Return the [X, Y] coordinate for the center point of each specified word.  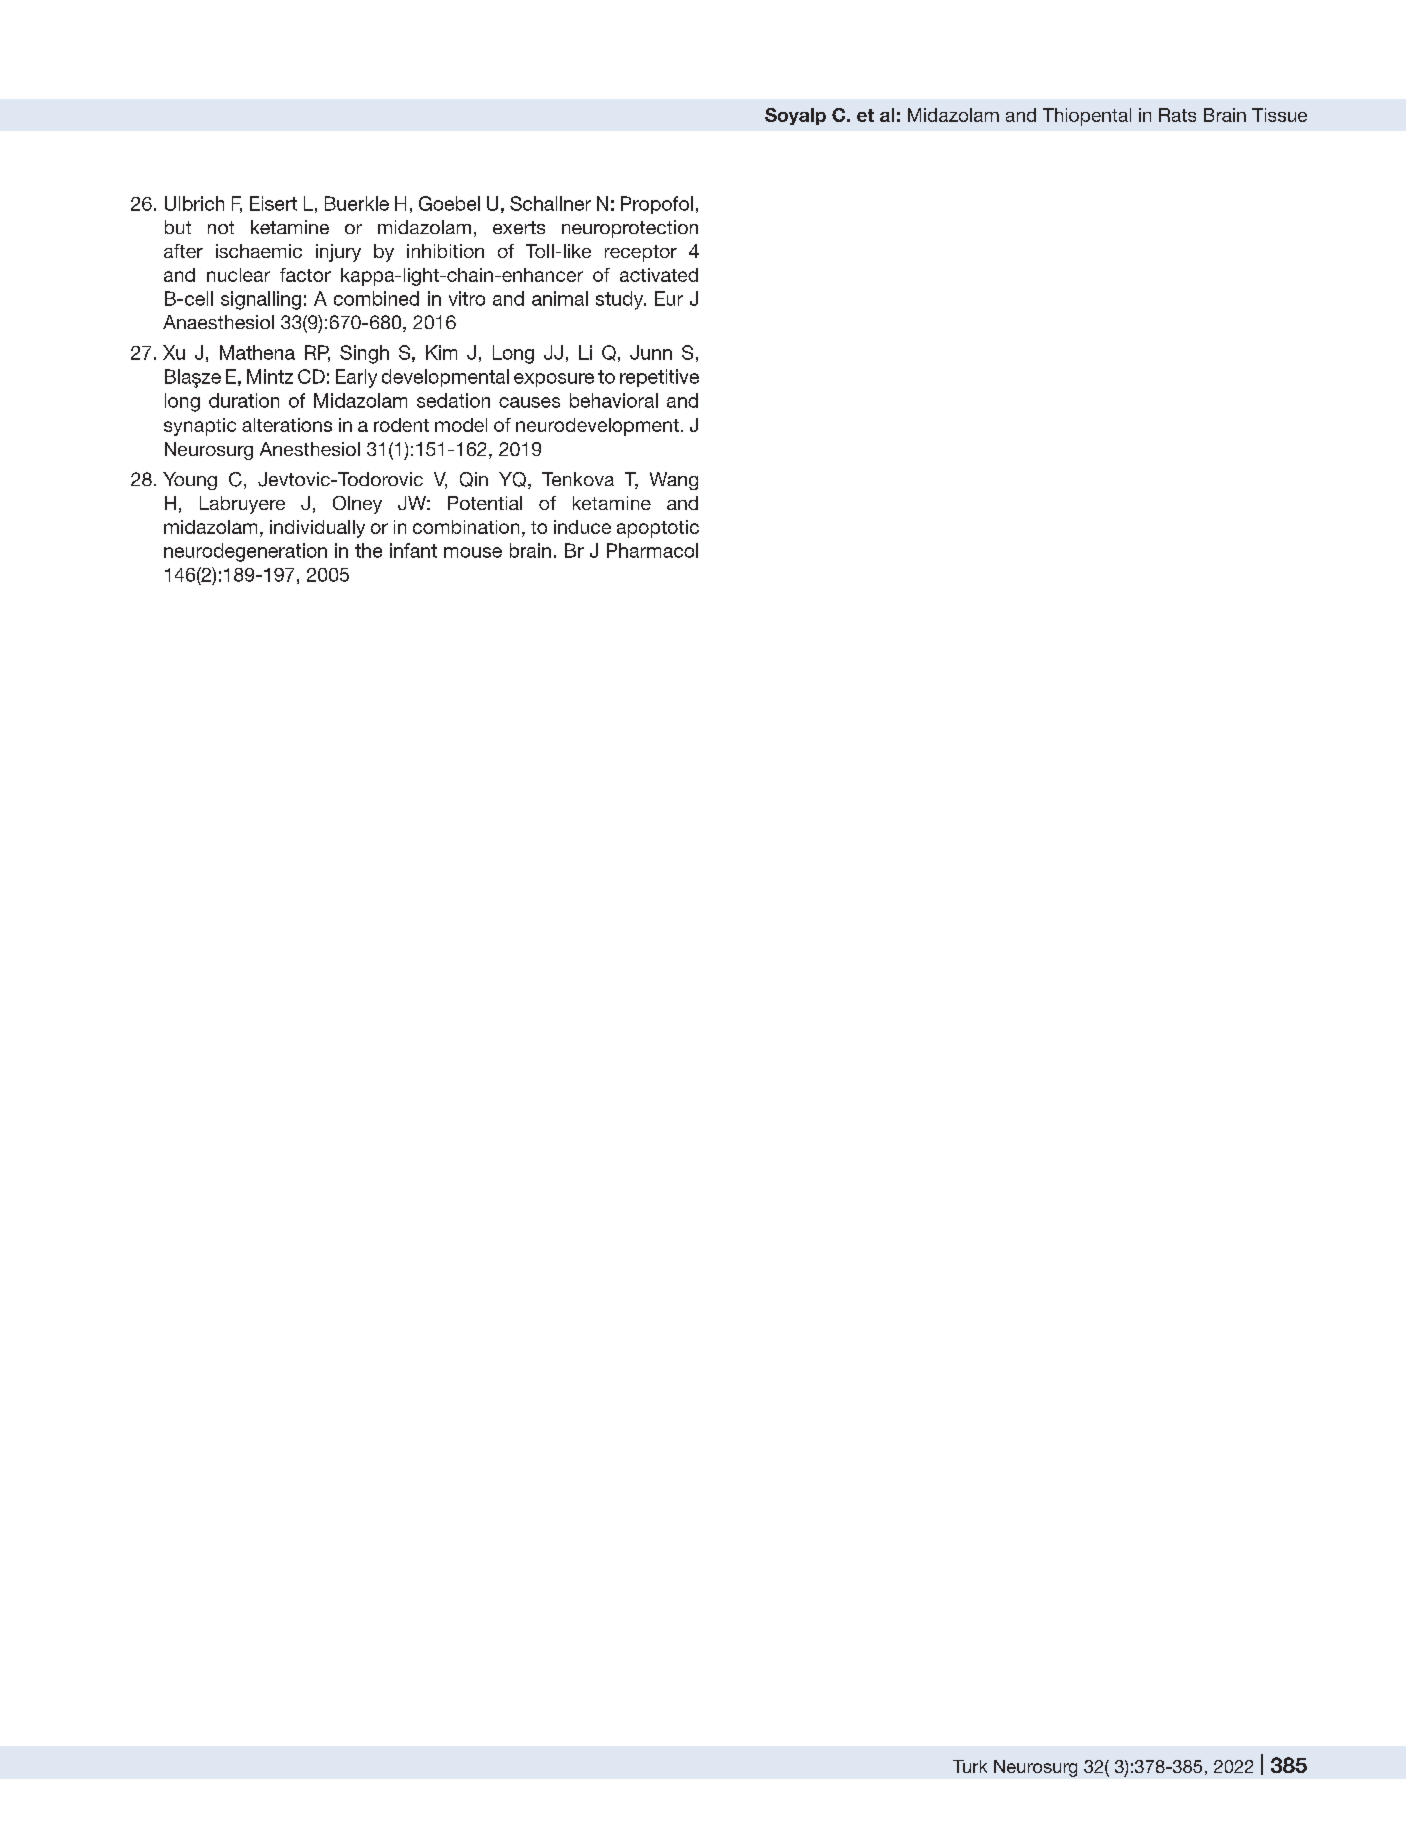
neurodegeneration [245, 552]
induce [582, 527]
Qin [474, 479]
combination [466, 527]
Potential [485, 503]
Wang [674, 481]
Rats [1177, 115]
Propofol [657, 205]
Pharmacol [652, 550]
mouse [473, 552]
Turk [970, 1766]
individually [317, 529]
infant [413, 550]
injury [338, 253]
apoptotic [658, 529]
